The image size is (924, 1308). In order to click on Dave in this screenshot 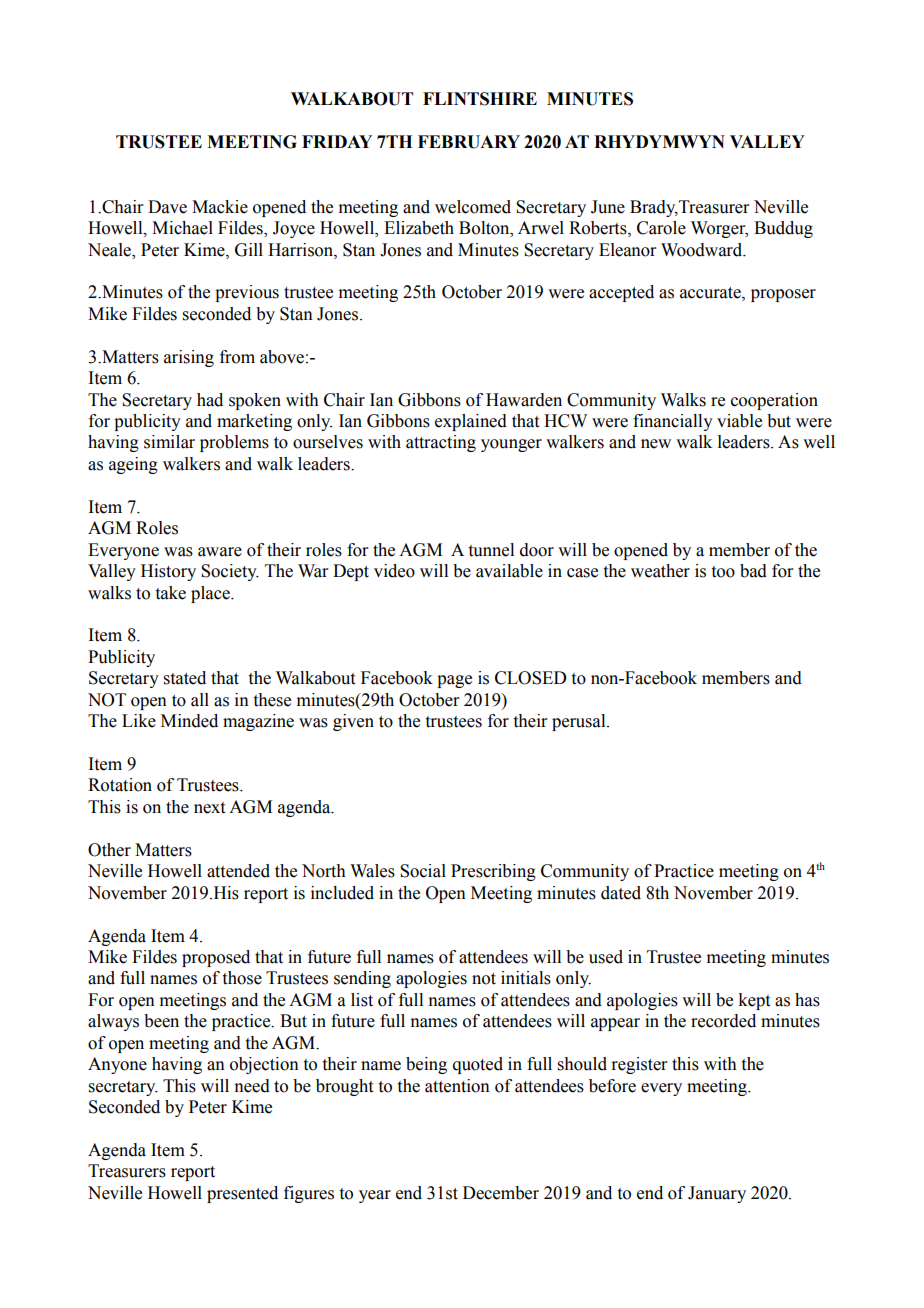, I will do `click(167, 207)`.
